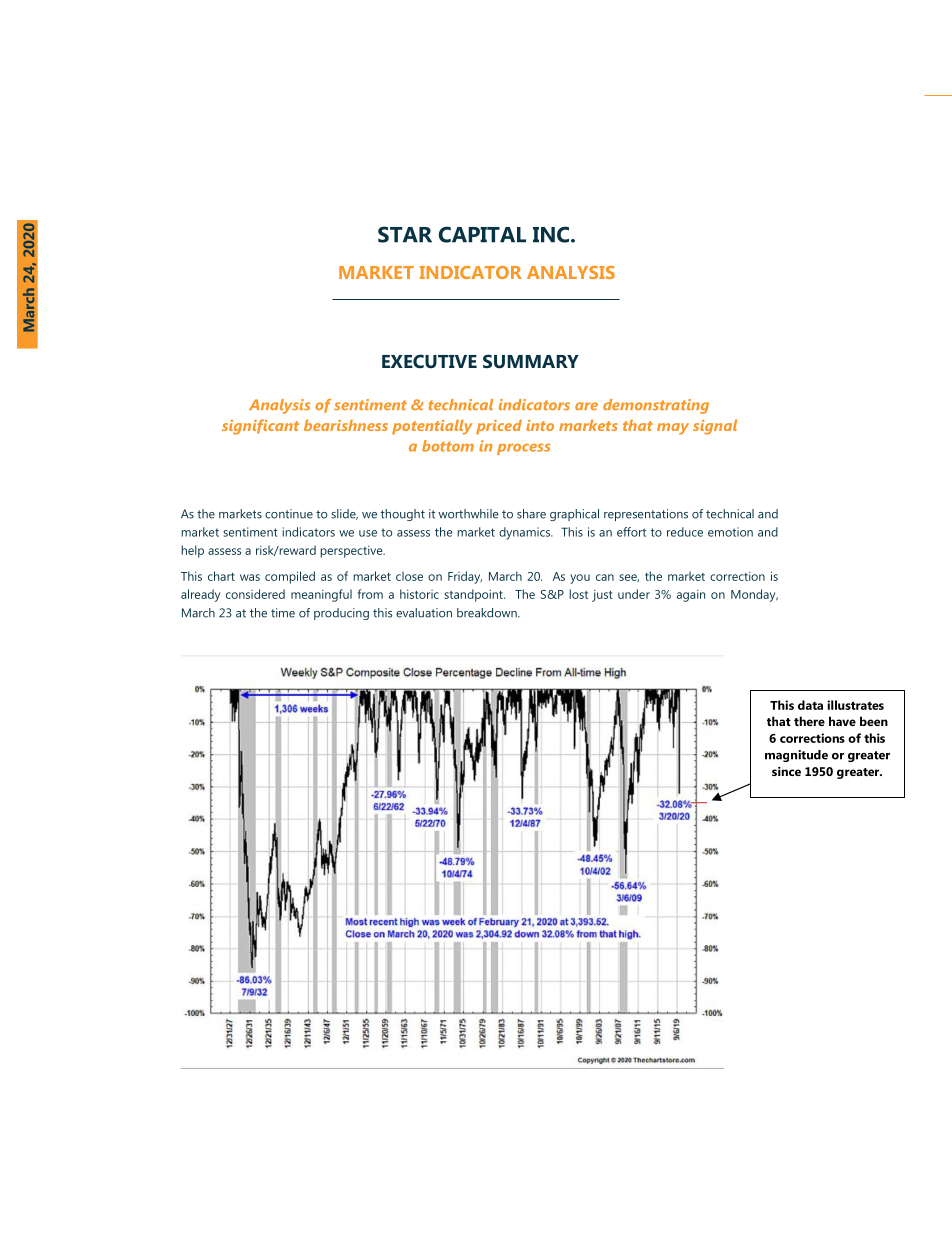  What do you see at coordinates (482, 234) in the image?
I see `CAPITAL` at bounding box center [482, 234].
